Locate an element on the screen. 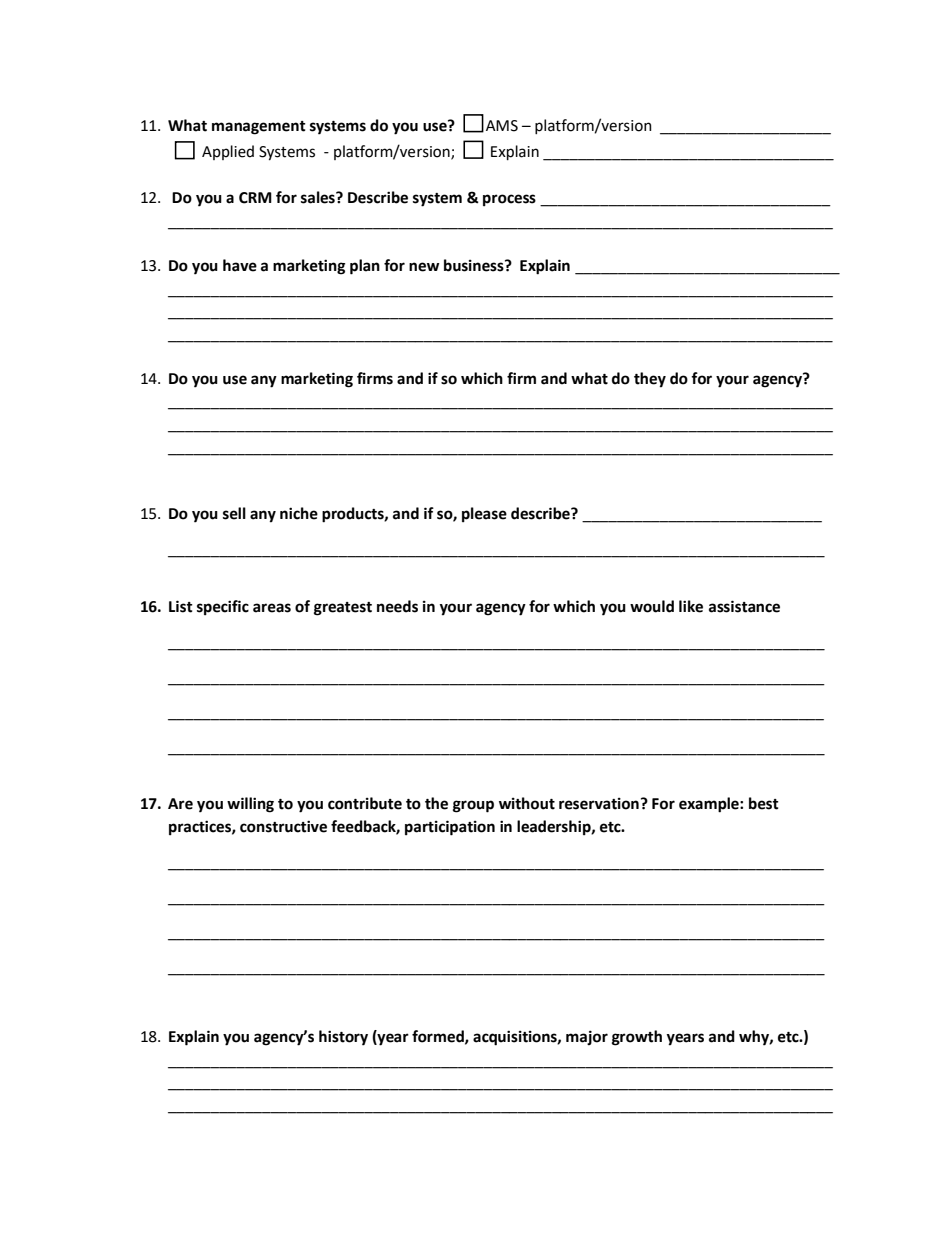 This screenshot has height=1233, width=952. business is located at coordinates (475, 265).
